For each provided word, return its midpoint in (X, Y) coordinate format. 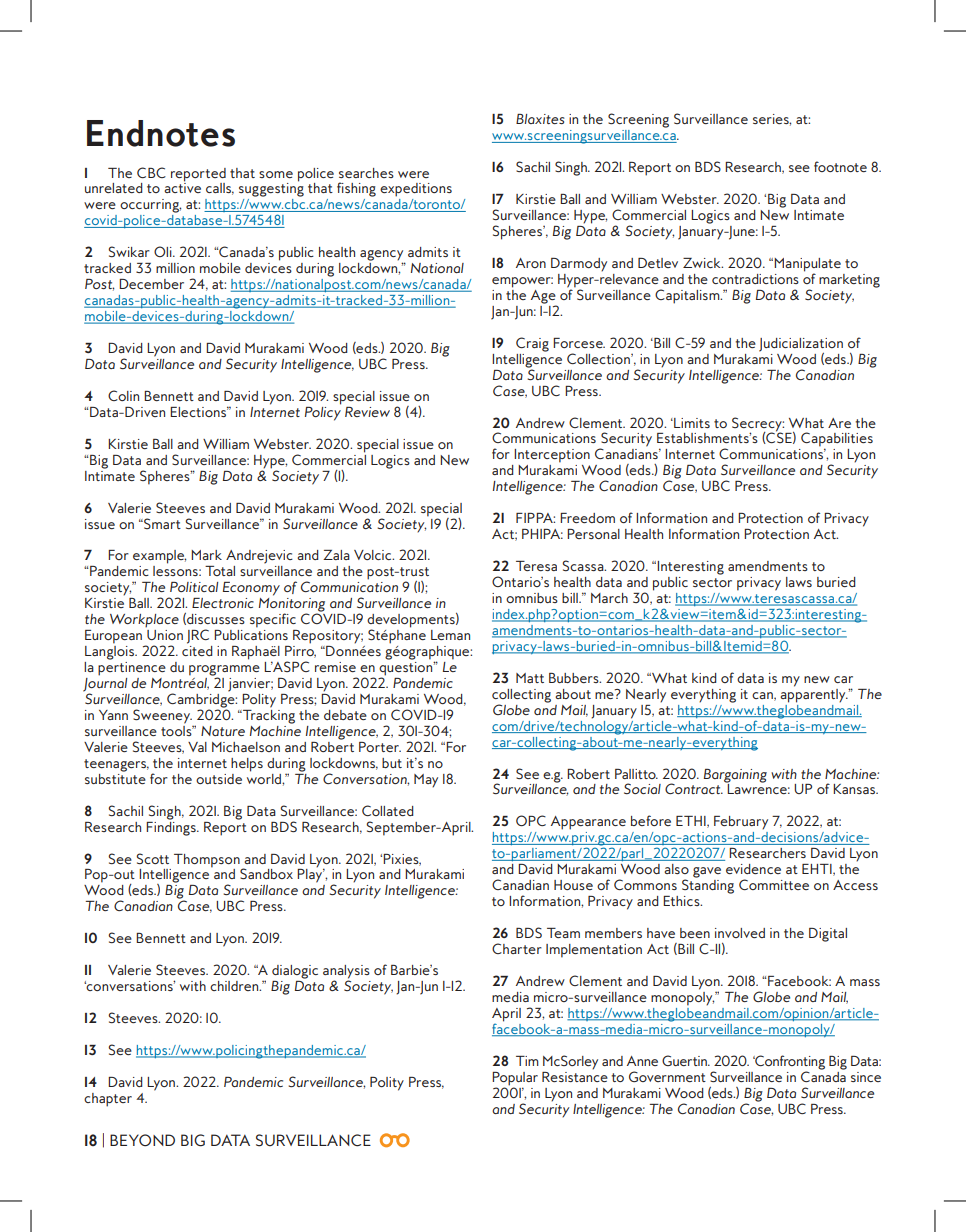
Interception (552, 456)
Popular (515, 1079)
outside (219, 779)
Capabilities (837, 440)
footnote (840, 166)
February (741, 823)
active (182, 187)
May (426, 781)
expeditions (416, 190)
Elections (199, 411)
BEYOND (142, 1140)
